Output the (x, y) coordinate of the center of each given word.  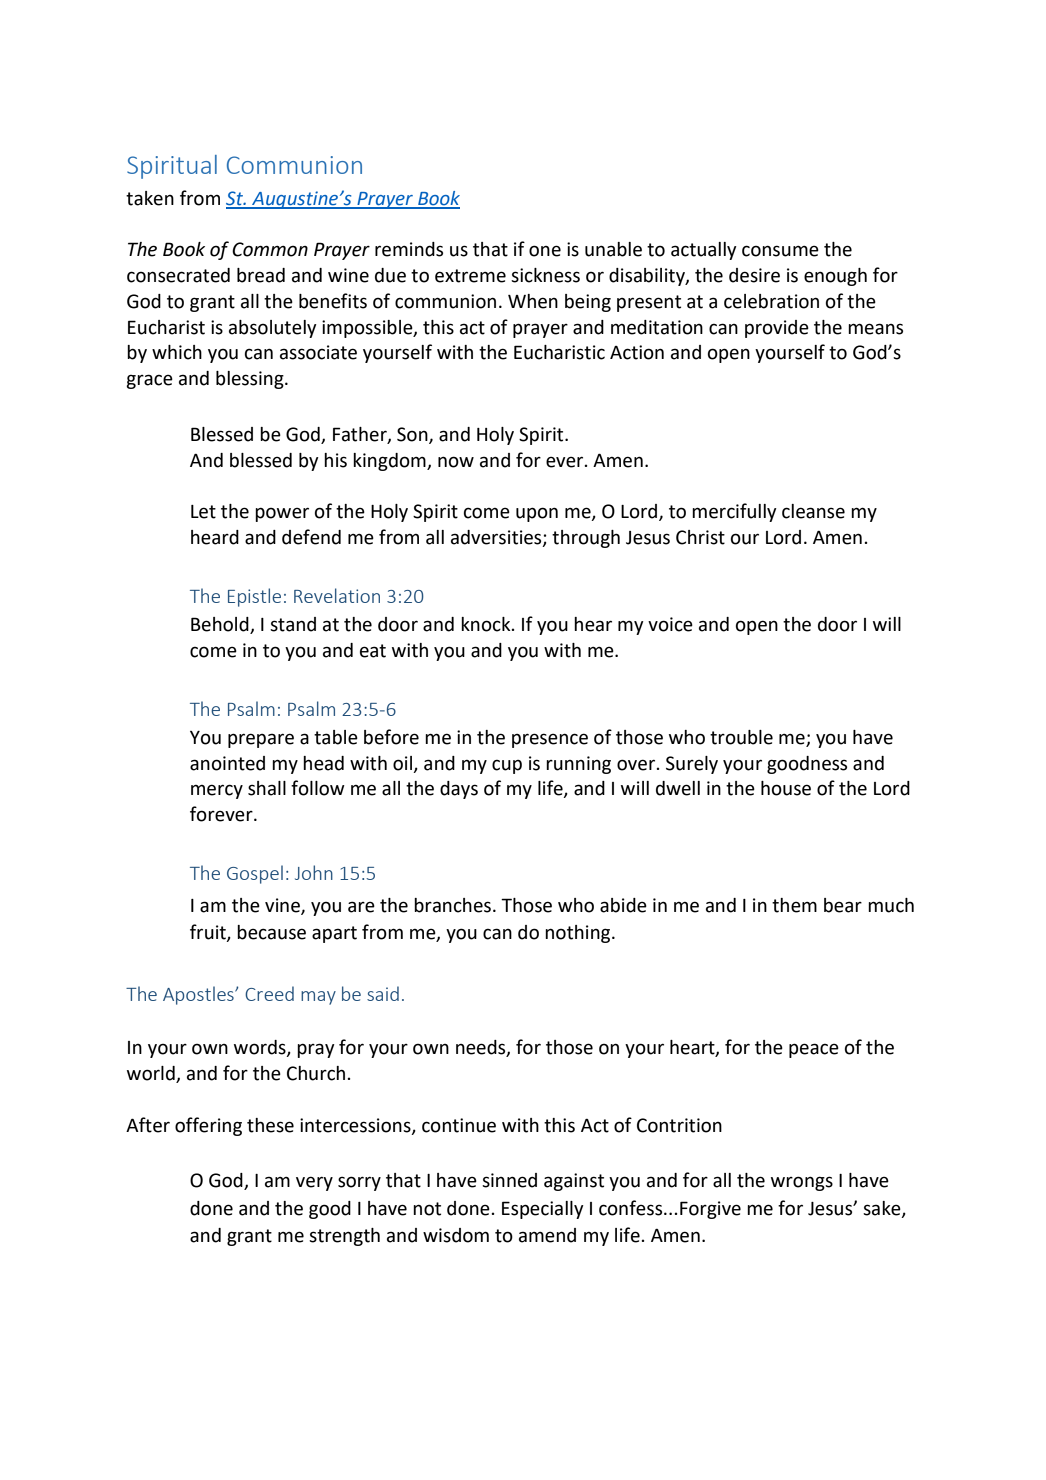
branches (452, 905)
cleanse (813, 511)
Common (270, 249)
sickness (545, 275)
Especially (543, 1210)
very (314, 1183)
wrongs (802, 1183)
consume (780, 251)
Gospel (255, 874)
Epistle (254, 597)
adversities (497, 538)
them (794, 905)
